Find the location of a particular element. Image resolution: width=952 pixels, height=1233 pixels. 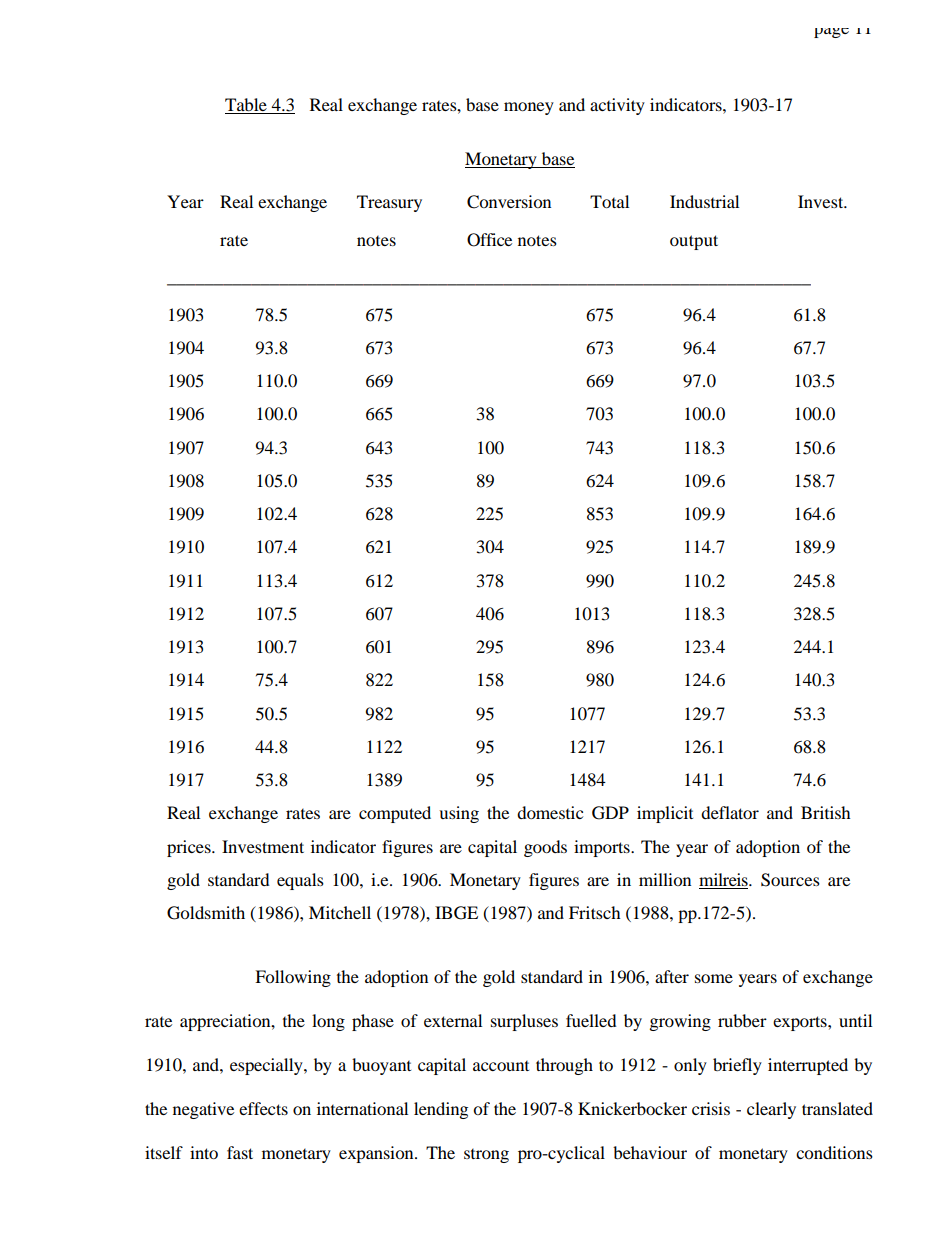

deflator is located at coordinates (730, 812).
